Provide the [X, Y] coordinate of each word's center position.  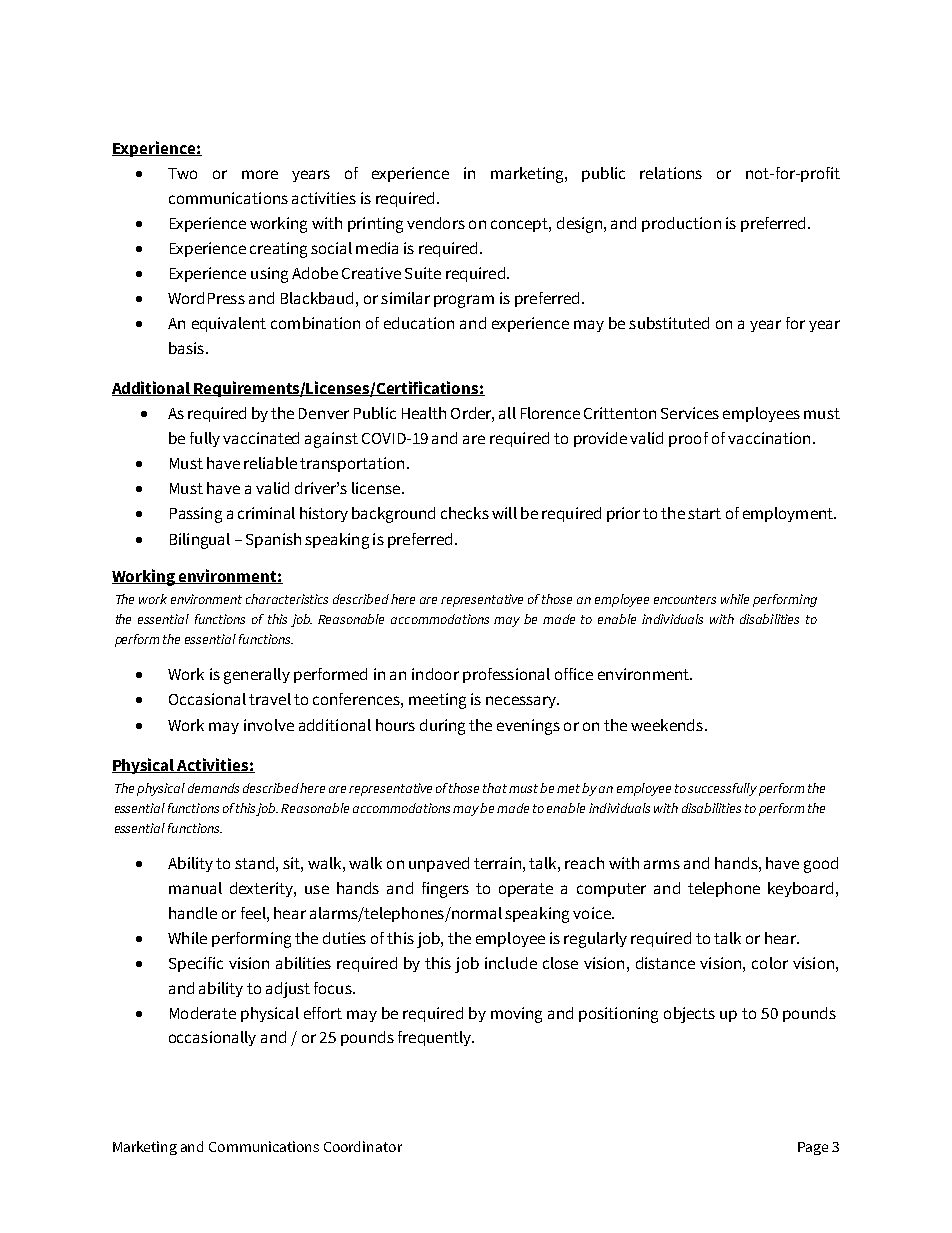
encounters [685, 599]
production [681, 224]
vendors [436, 223]
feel [254, 913]
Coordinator [363, 1146]
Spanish [273, 540]
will [504, 513]
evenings [528, 727]
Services [690, 413]
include [511, 963]
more [260, 174]
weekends [667, 725]
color [770, 963]
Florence [550, 413]
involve [269, 725]
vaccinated [261, 438]
